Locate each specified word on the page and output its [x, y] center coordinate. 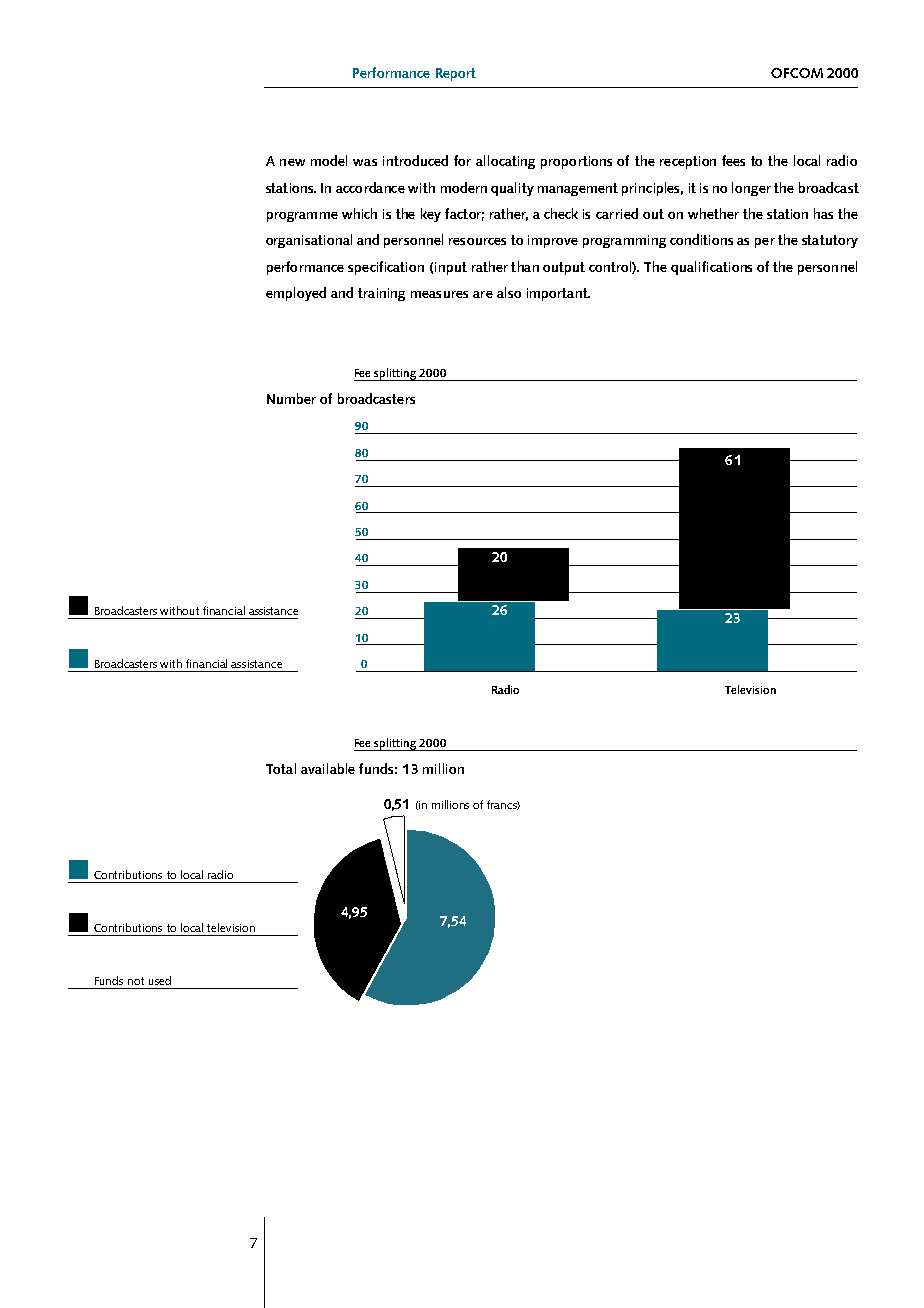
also [509, 292]
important [558, 294]
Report [456, 74]
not [136, 981]
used [160, 980]
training [381, 294]
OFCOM [797, 73]
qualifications [711, 268]
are [483, 294]
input [451, 268]
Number [291, 398]
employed [296, 294]
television [231, 927]
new [292, 162]
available [328, 768]
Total [281, 768]
